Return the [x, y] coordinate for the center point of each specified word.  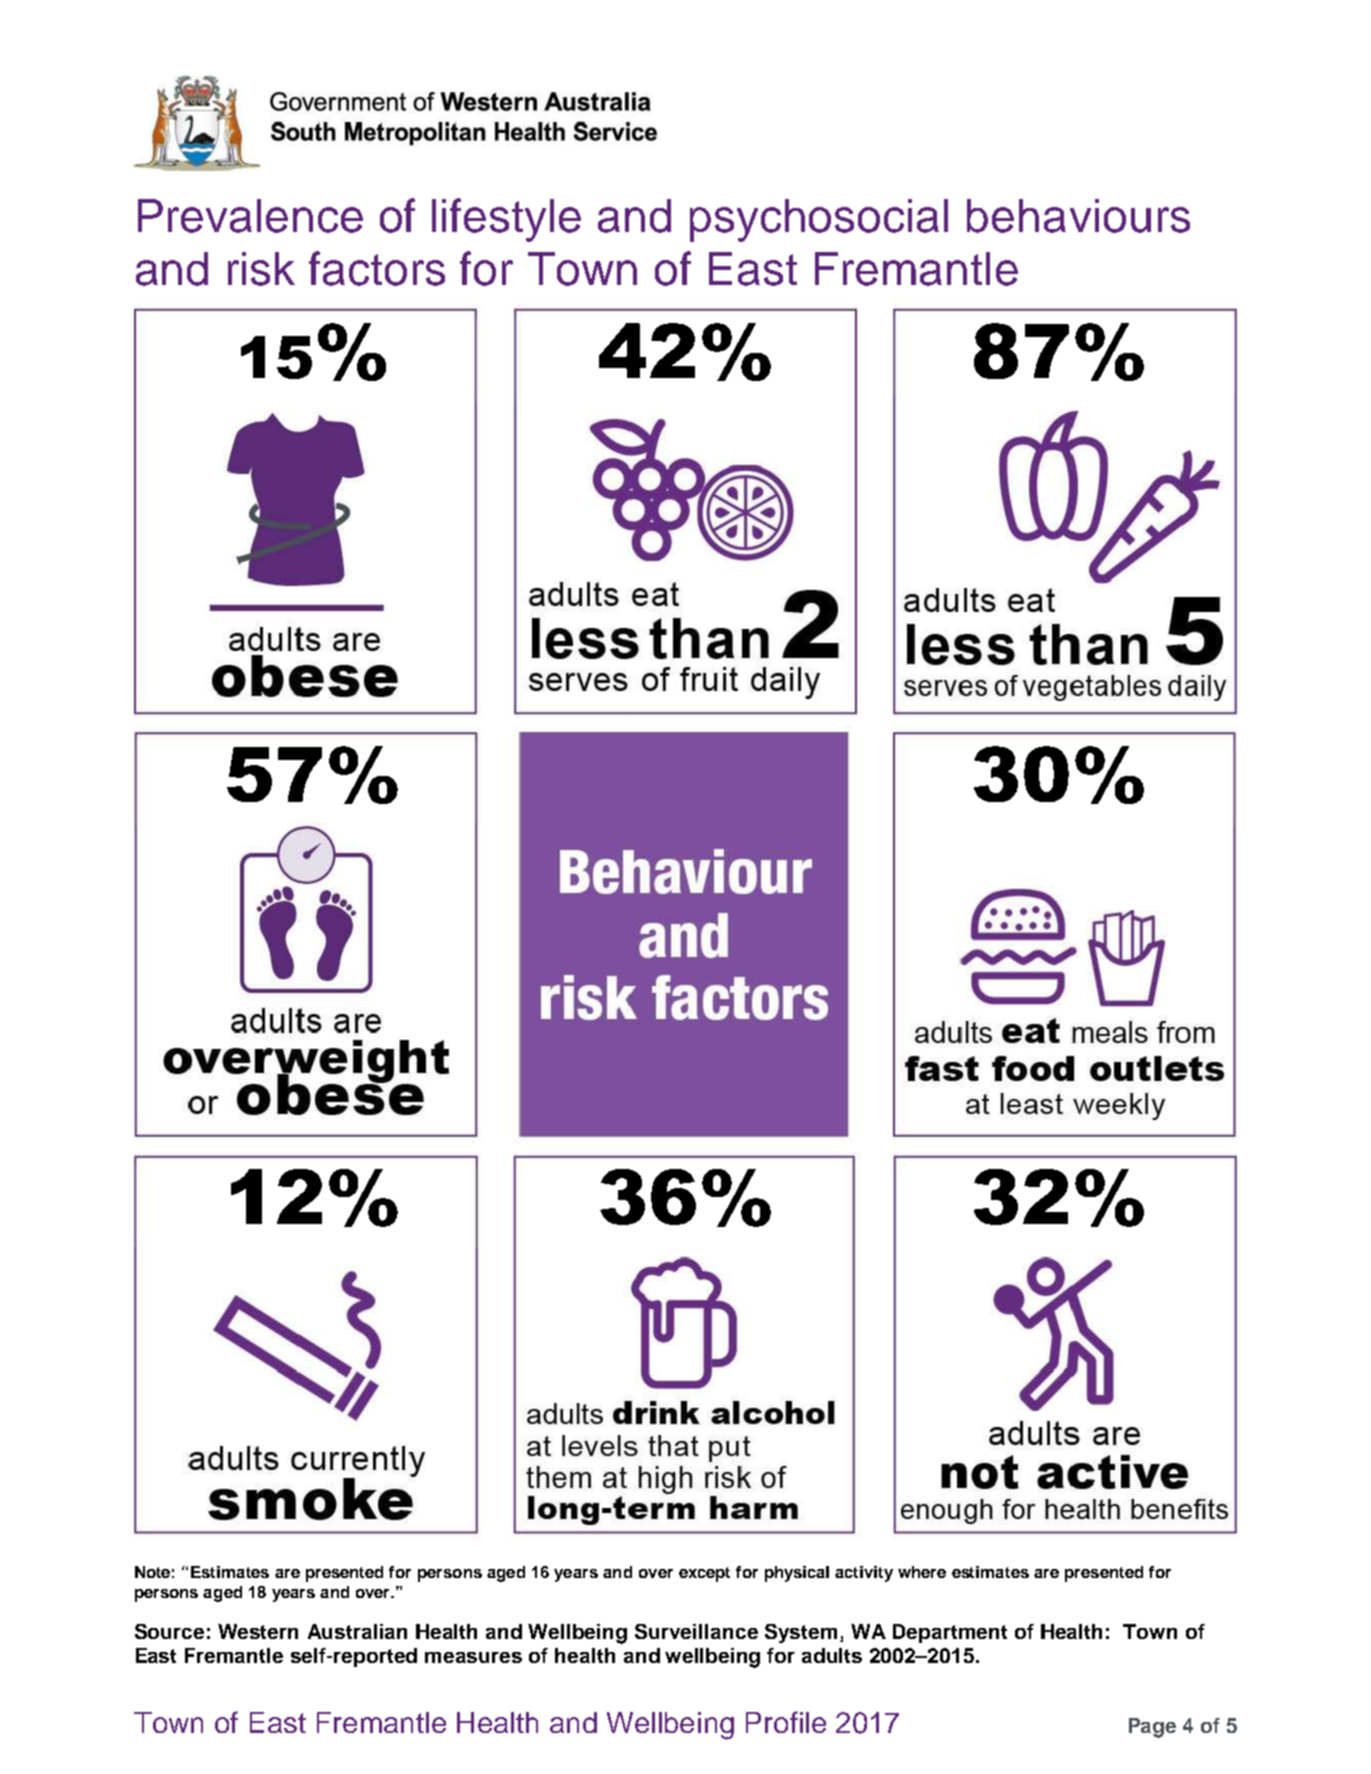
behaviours [1078, 216]
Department [950, 1633]
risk [261, 269]
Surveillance [696, 1631]
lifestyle [506, 220]
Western [258, 1631]
